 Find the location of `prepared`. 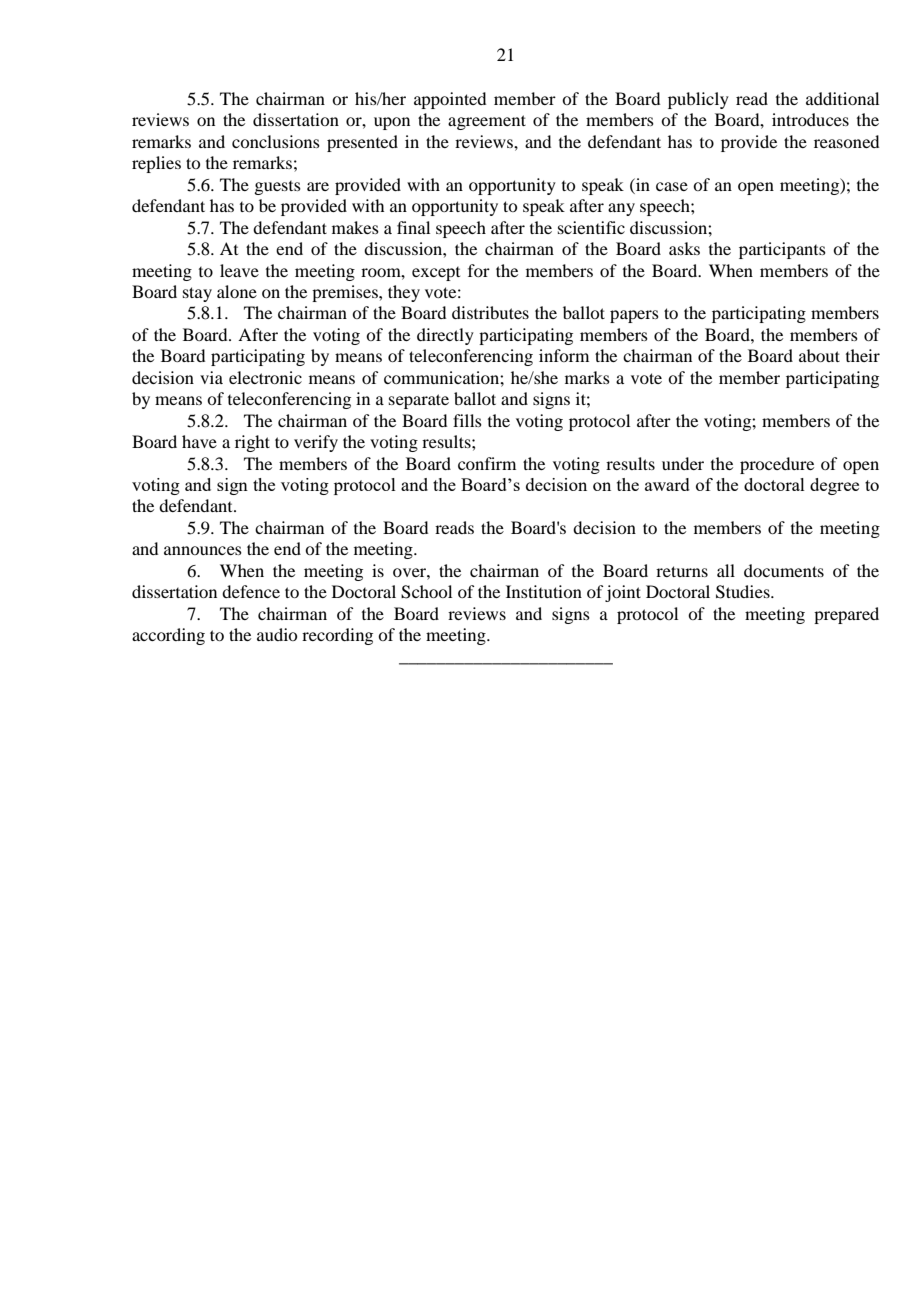

prepared is located at coordinates (846, 615).
